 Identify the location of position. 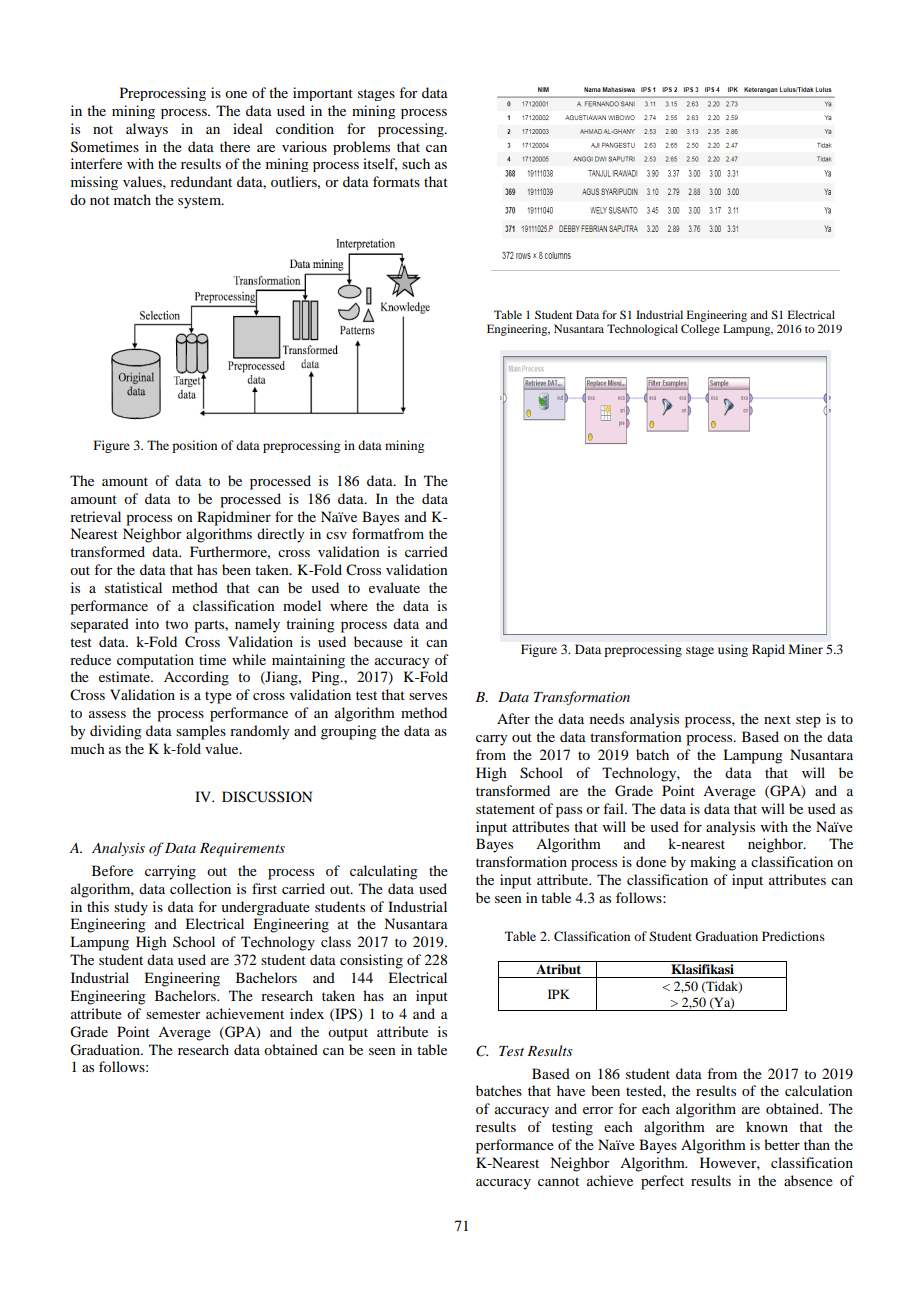
(194, 446).
